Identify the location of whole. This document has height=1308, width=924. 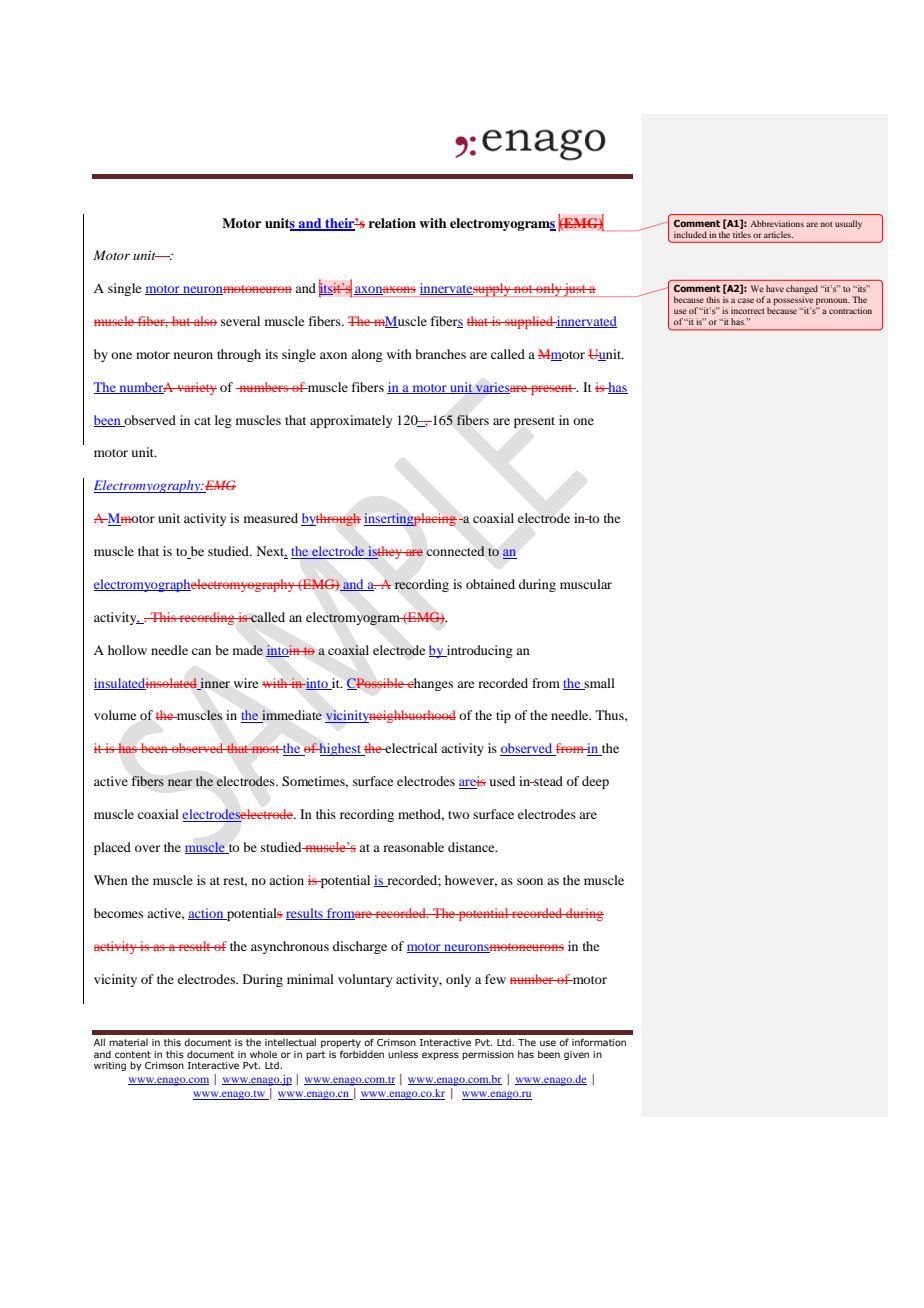
(263, 1054).
